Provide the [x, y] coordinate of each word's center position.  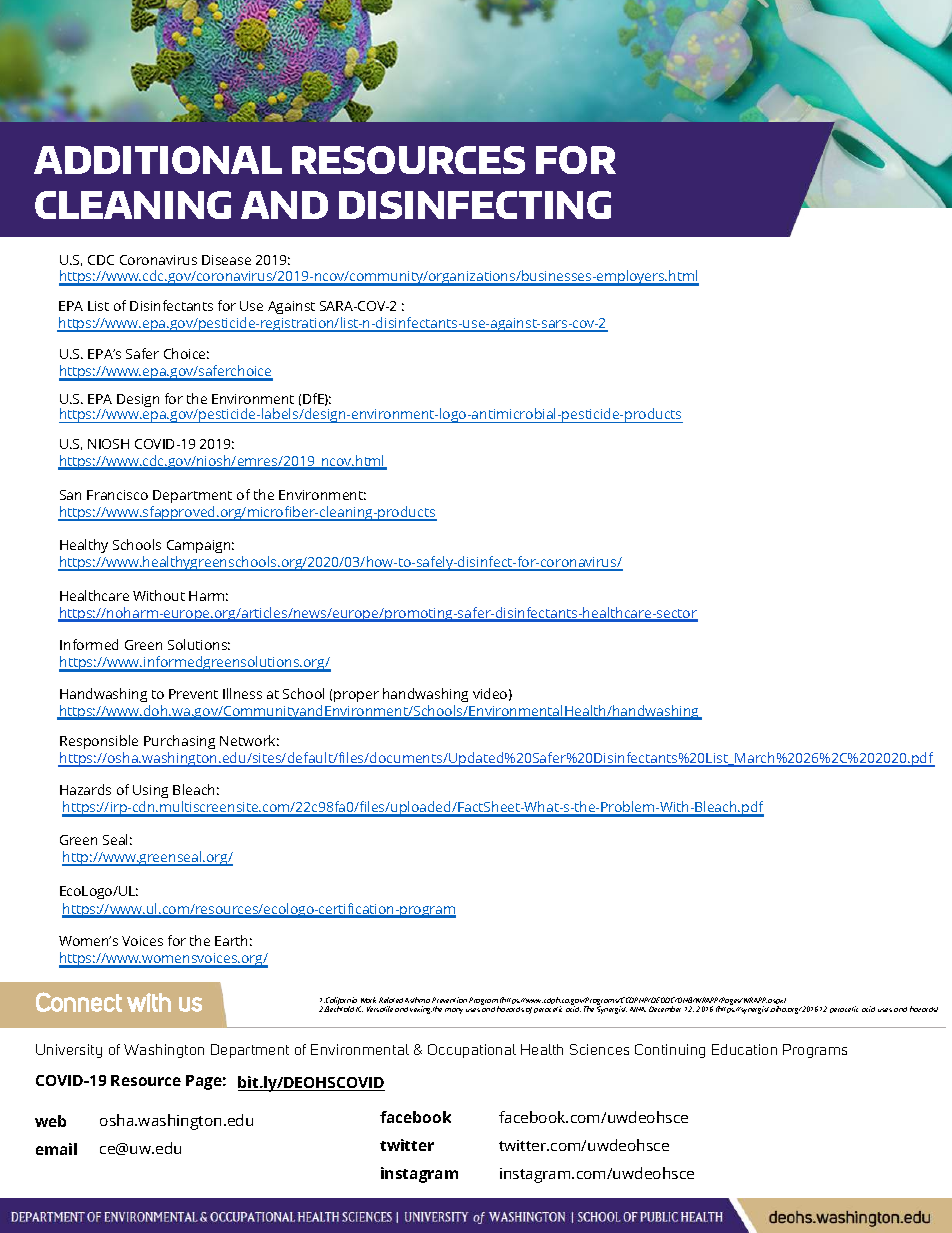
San [70, 495]
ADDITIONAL [158, 160]
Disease [226, 260]
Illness [242, 693]
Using [150, 793]
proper [356, 696]
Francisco [117, 495]
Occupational [472, 1051]
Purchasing [179, 744]
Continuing [670, 1051]
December [665, 1009]
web [50, 1121]
